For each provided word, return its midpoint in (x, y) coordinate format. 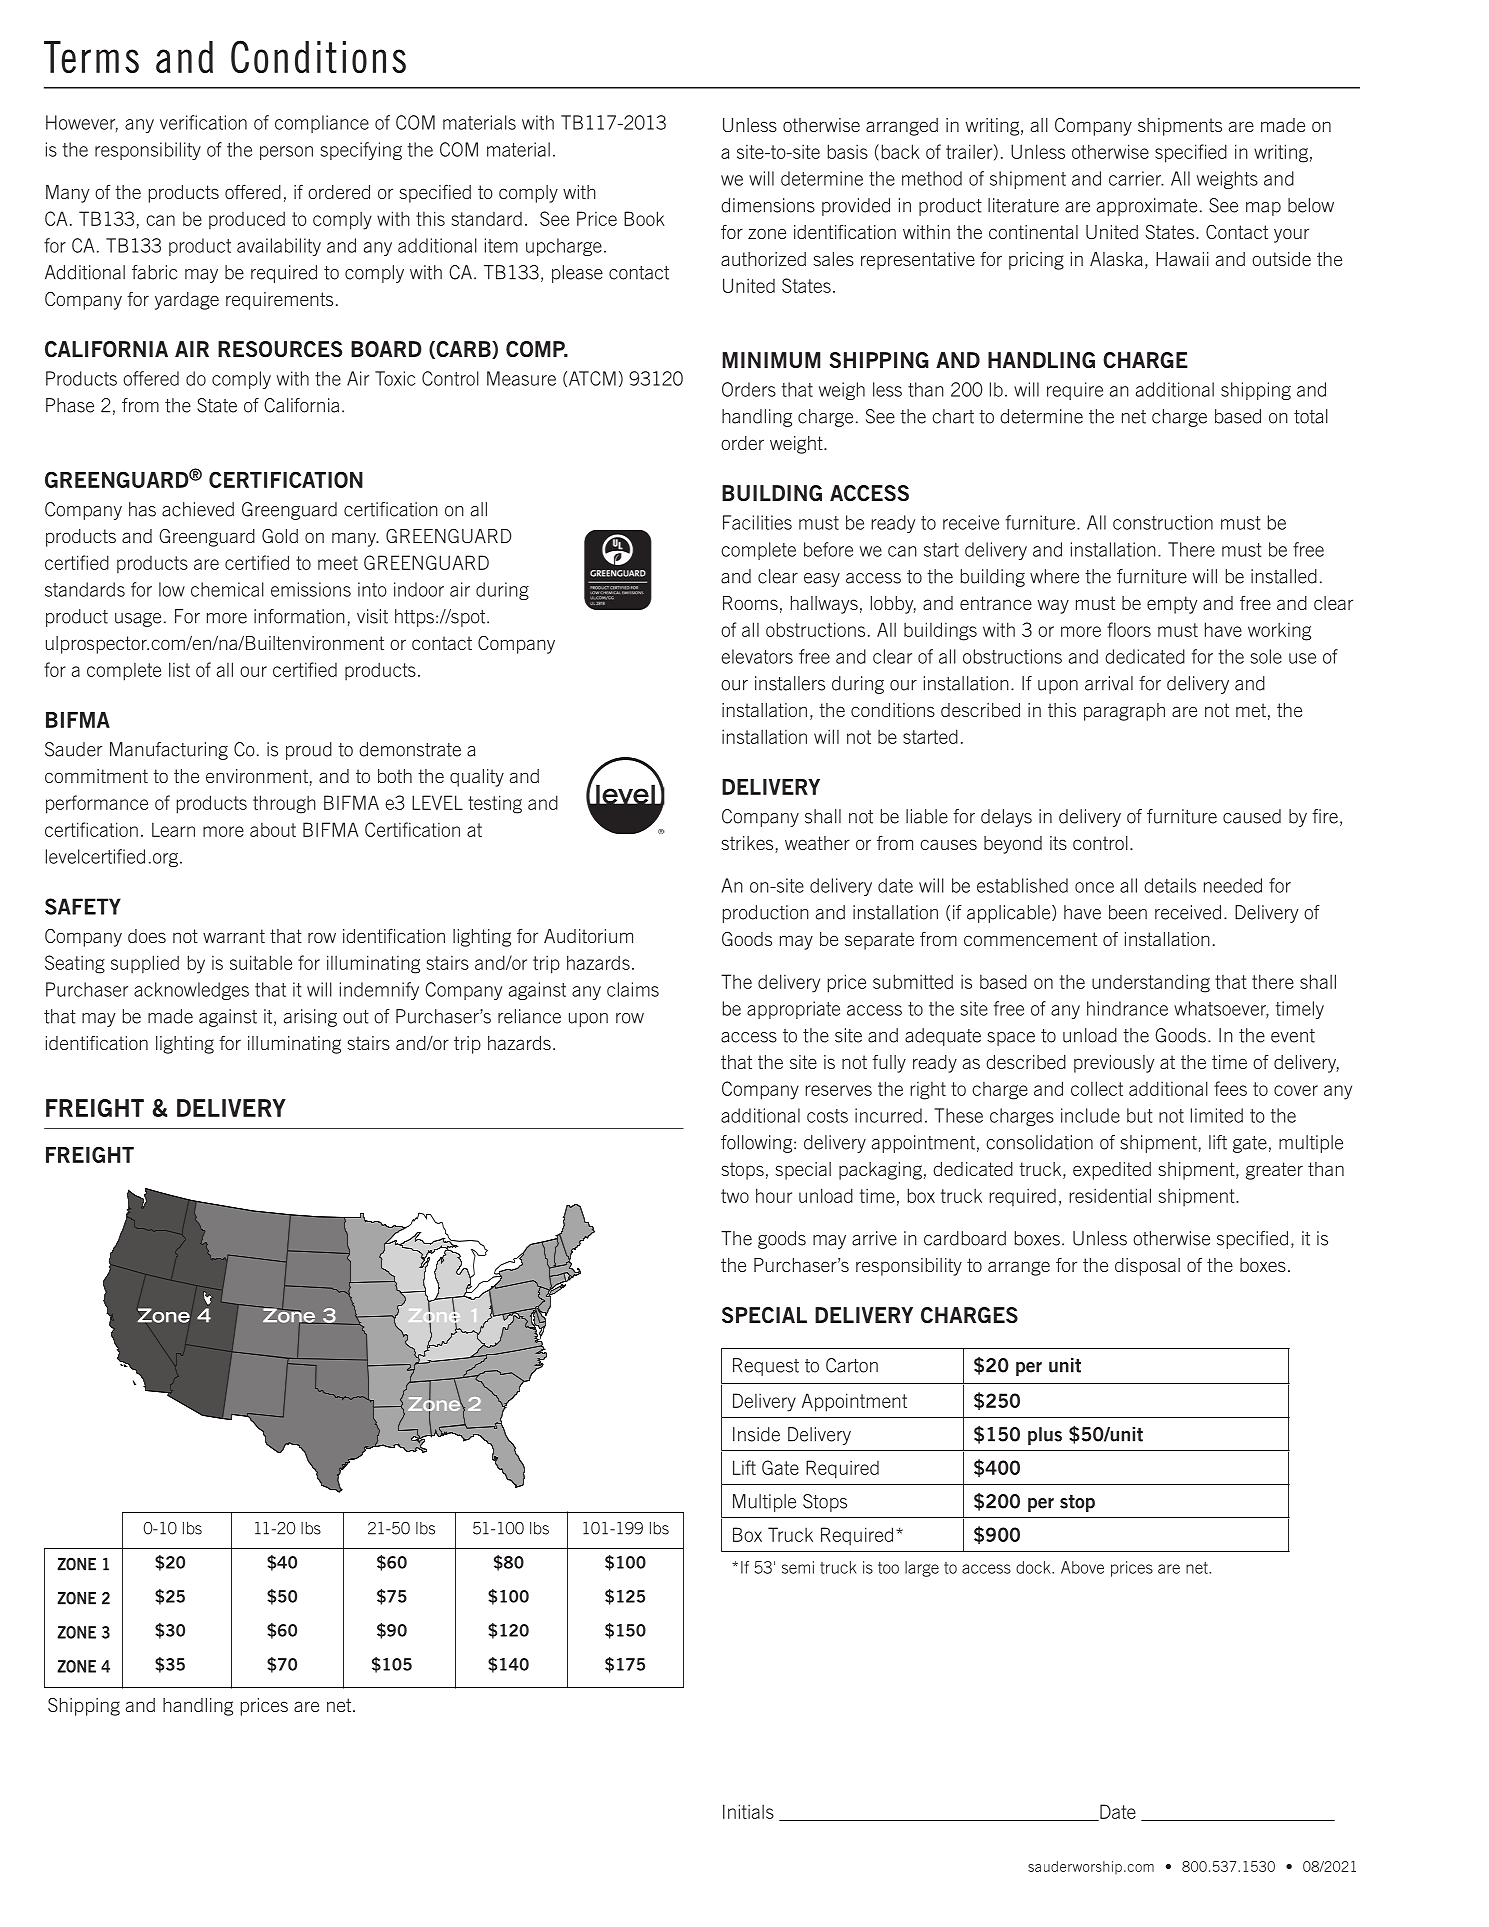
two (735, 1196)
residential (1110, 1195)
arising (310, 1018)
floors (1129, 629)
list (179, 669)
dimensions (768, 205)
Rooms (750, 603)
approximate (1147, 207)
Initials (748, 1811)
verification (203, 122)
